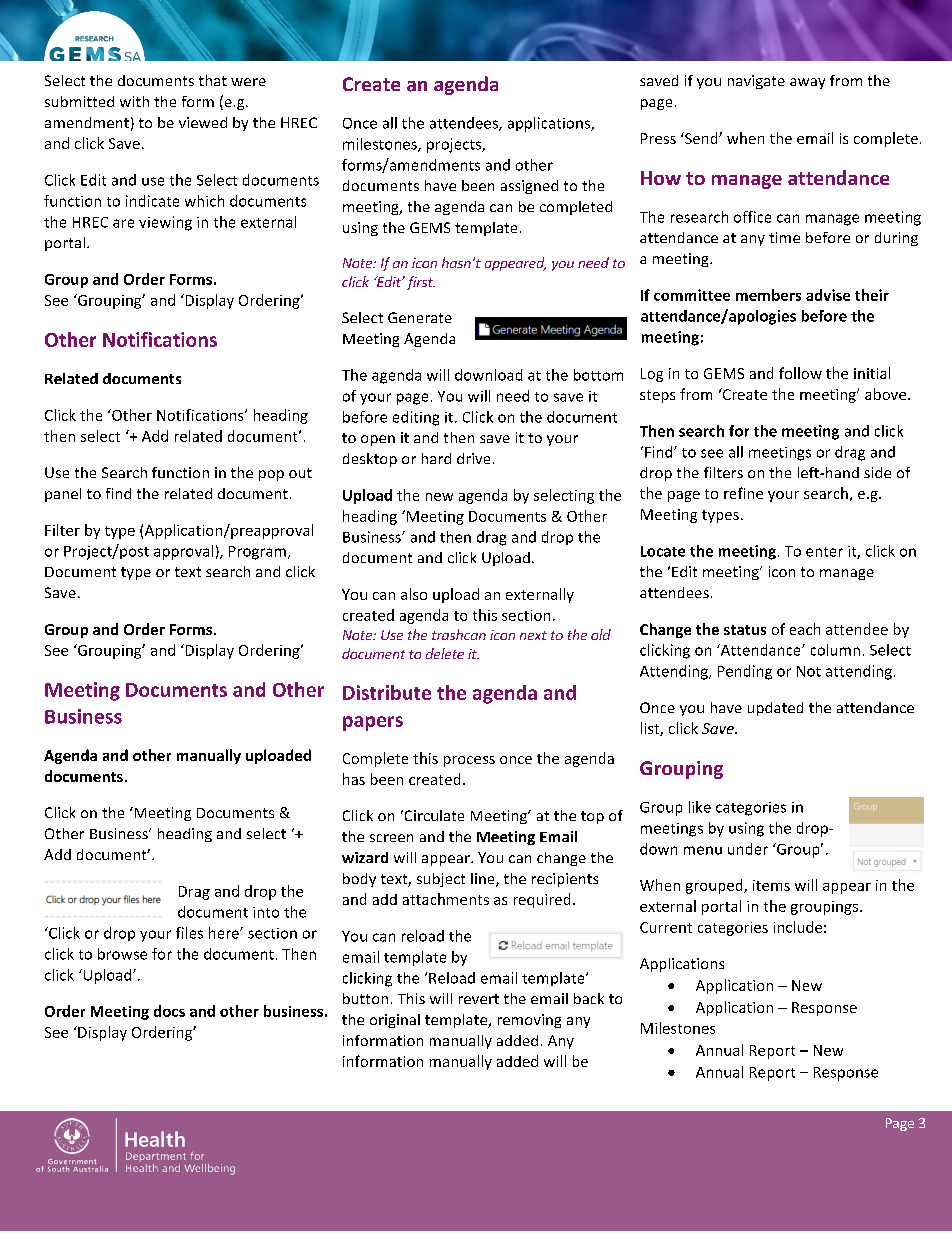 The image size is (952, 1233). What do you see at coordinates (420, 317) in the document?
I see `Generate` at bounding box center [420, 317].
